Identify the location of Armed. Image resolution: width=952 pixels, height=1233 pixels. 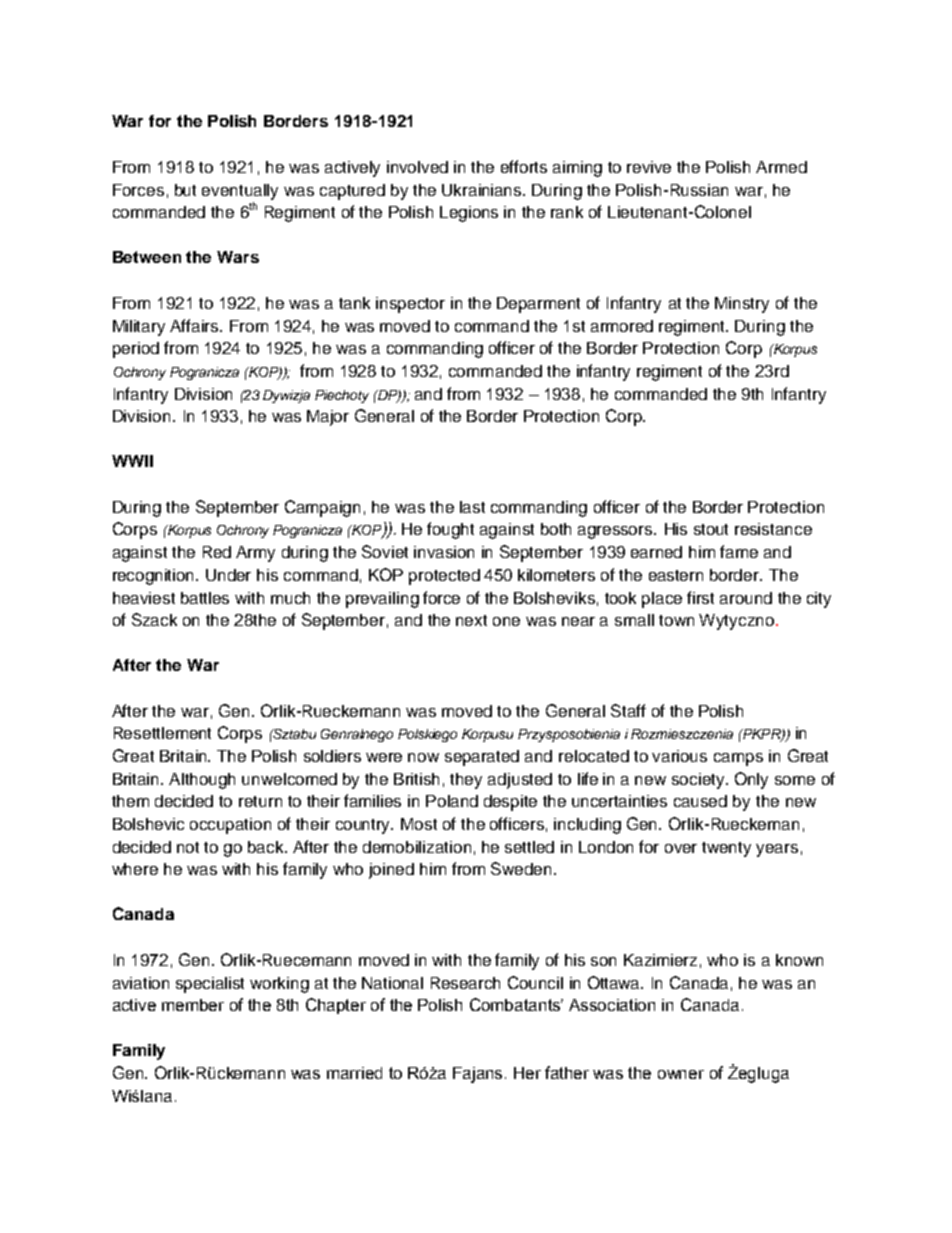
(781, 167).
